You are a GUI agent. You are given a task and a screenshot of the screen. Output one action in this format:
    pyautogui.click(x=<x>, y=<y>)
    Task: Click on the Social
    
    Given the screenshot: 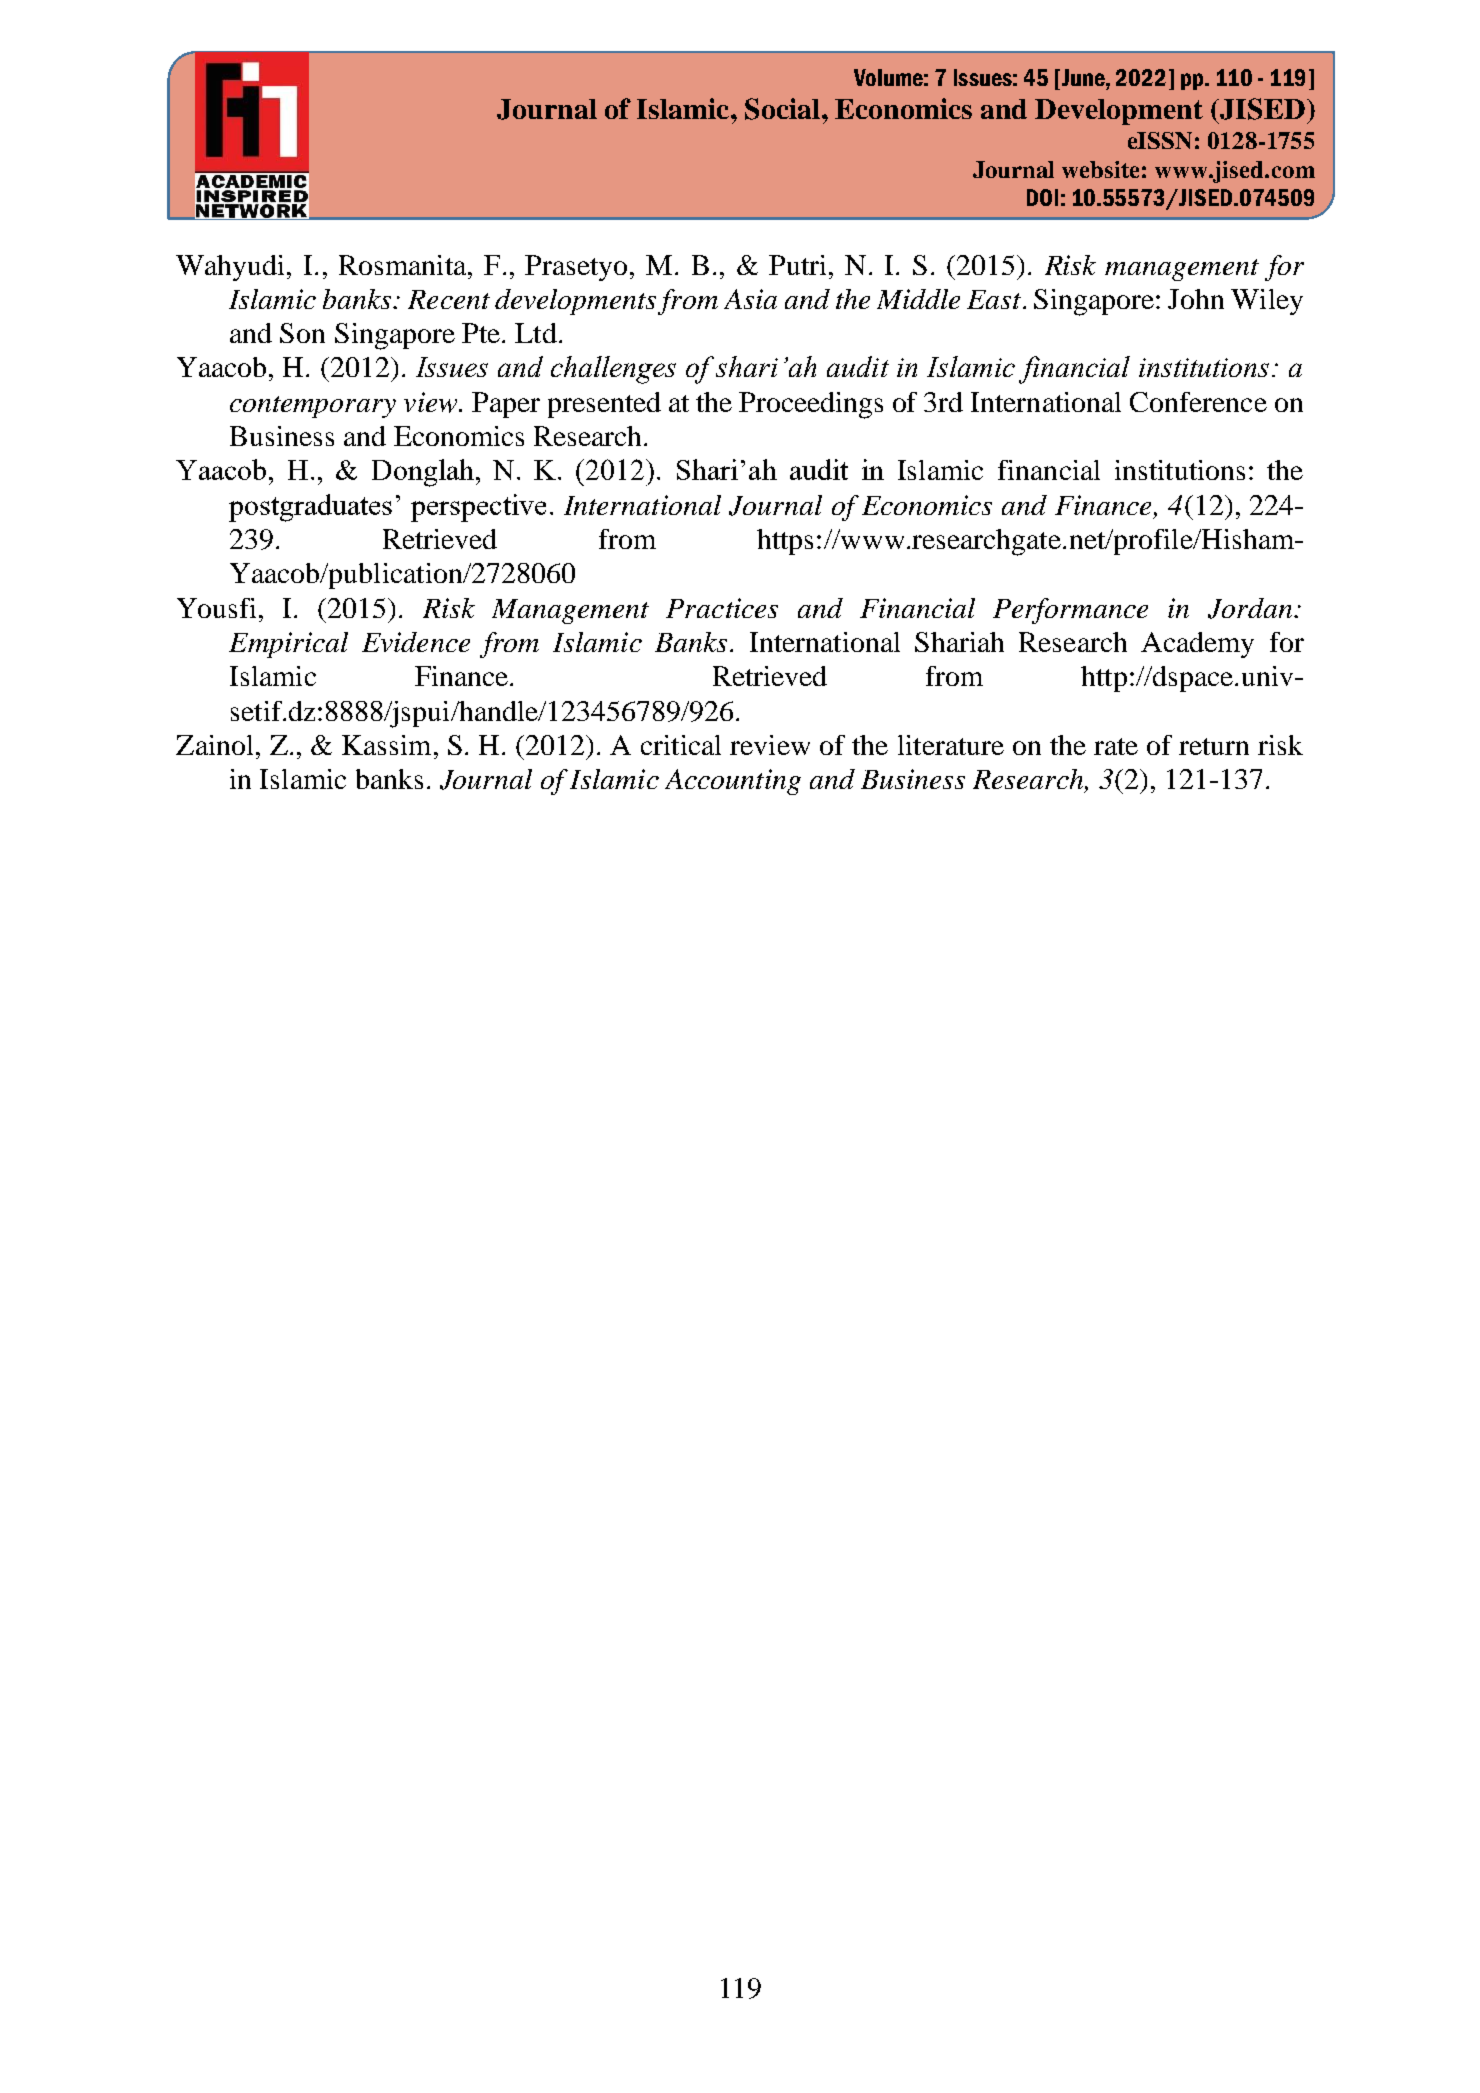 What is the action you would take?
    pyautogui.click(x=782, y=109)
